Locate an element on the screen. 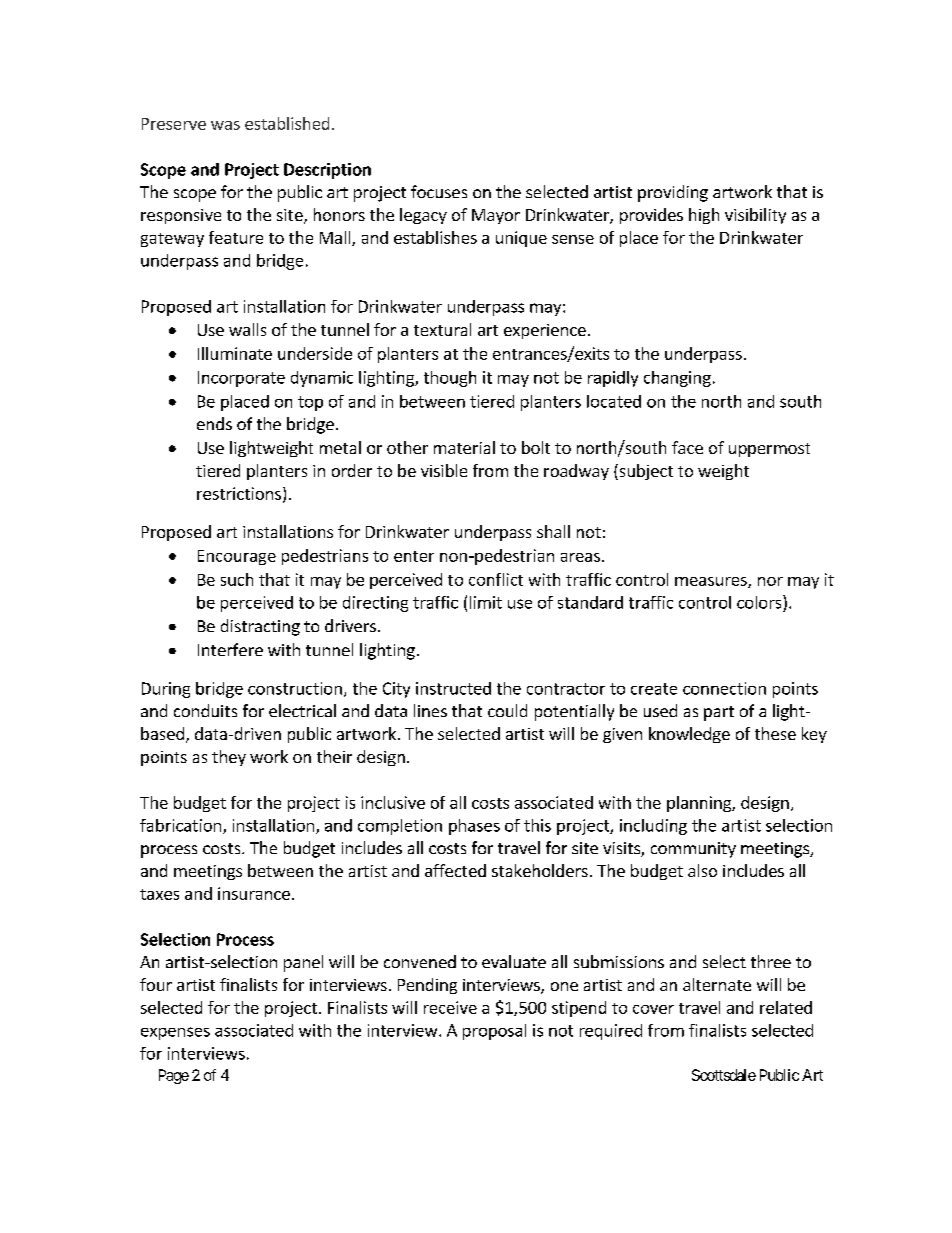 This screenshot has height=1233, width=952. focuses is located at coordinates (439, 191).
